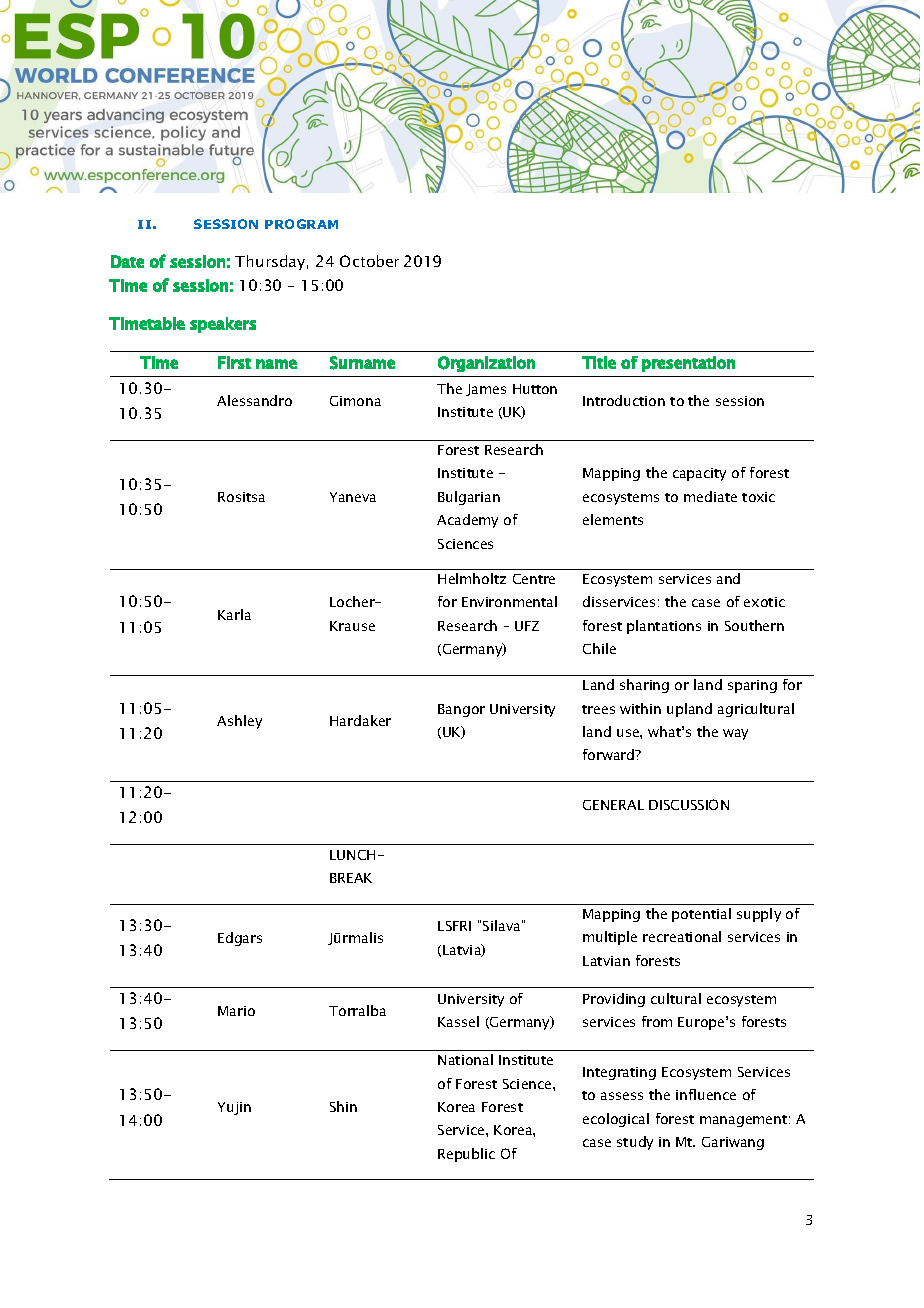  Describe the element at coordinates (689, 804) in the image. I see `DISCUSSION` at that location.
